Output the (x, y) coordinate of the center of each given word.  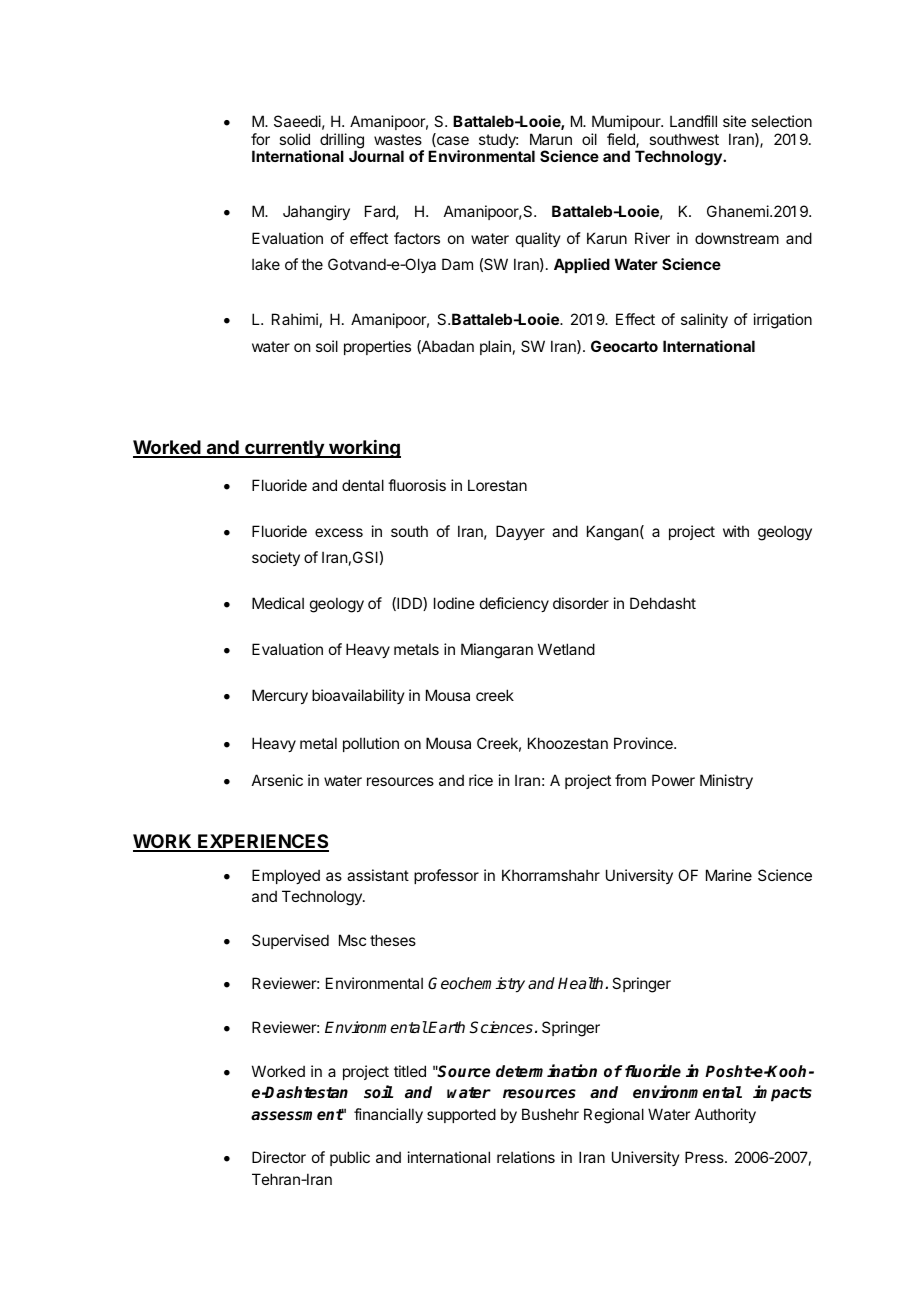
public (350, 1158)
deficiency (514, 604)
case (452, 141)
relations (526, 1157)
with (736, 531)
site (734, 121)
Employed (286, 876)
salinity (704, 320)
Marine (729, 875)
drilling (342, 142)
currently (284, 449)
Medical (278, 603)
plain (495, 347)
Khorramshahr (551, 875)
